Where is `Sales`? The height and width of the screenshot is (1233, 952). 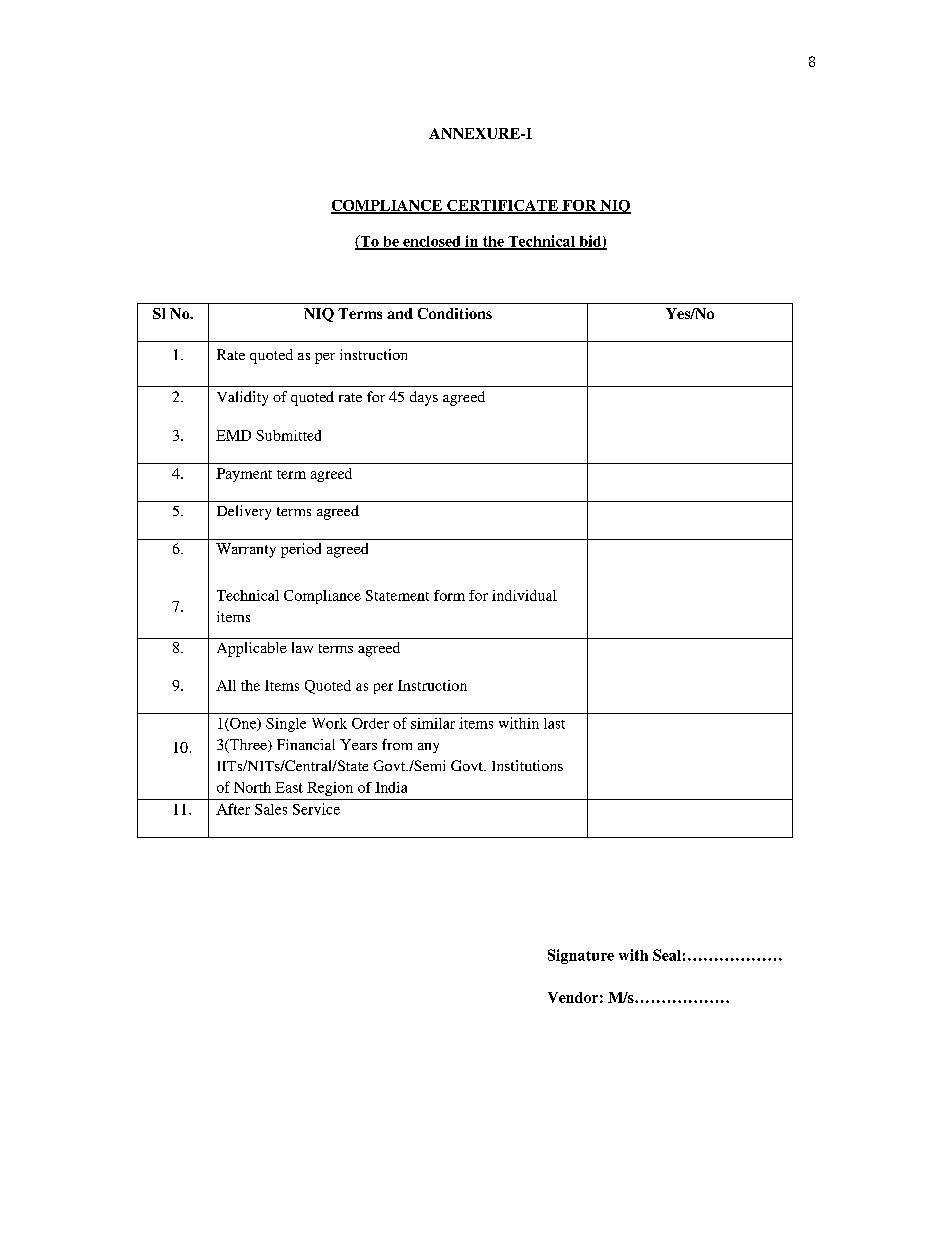 Sales is located at coordinates (271, 809).
